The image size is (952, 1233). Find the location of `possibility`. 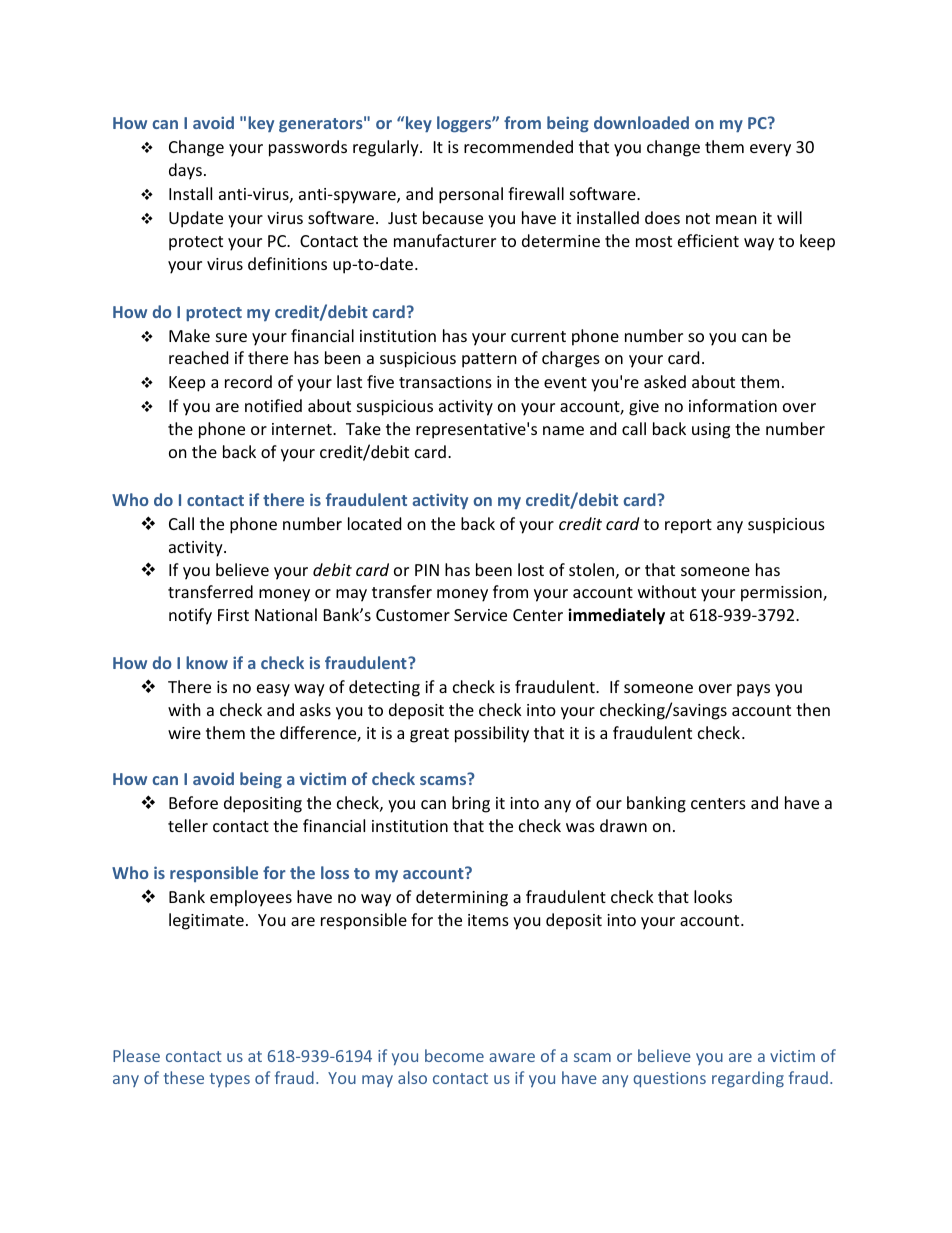

possibility is located at coordinates (492, 734).
